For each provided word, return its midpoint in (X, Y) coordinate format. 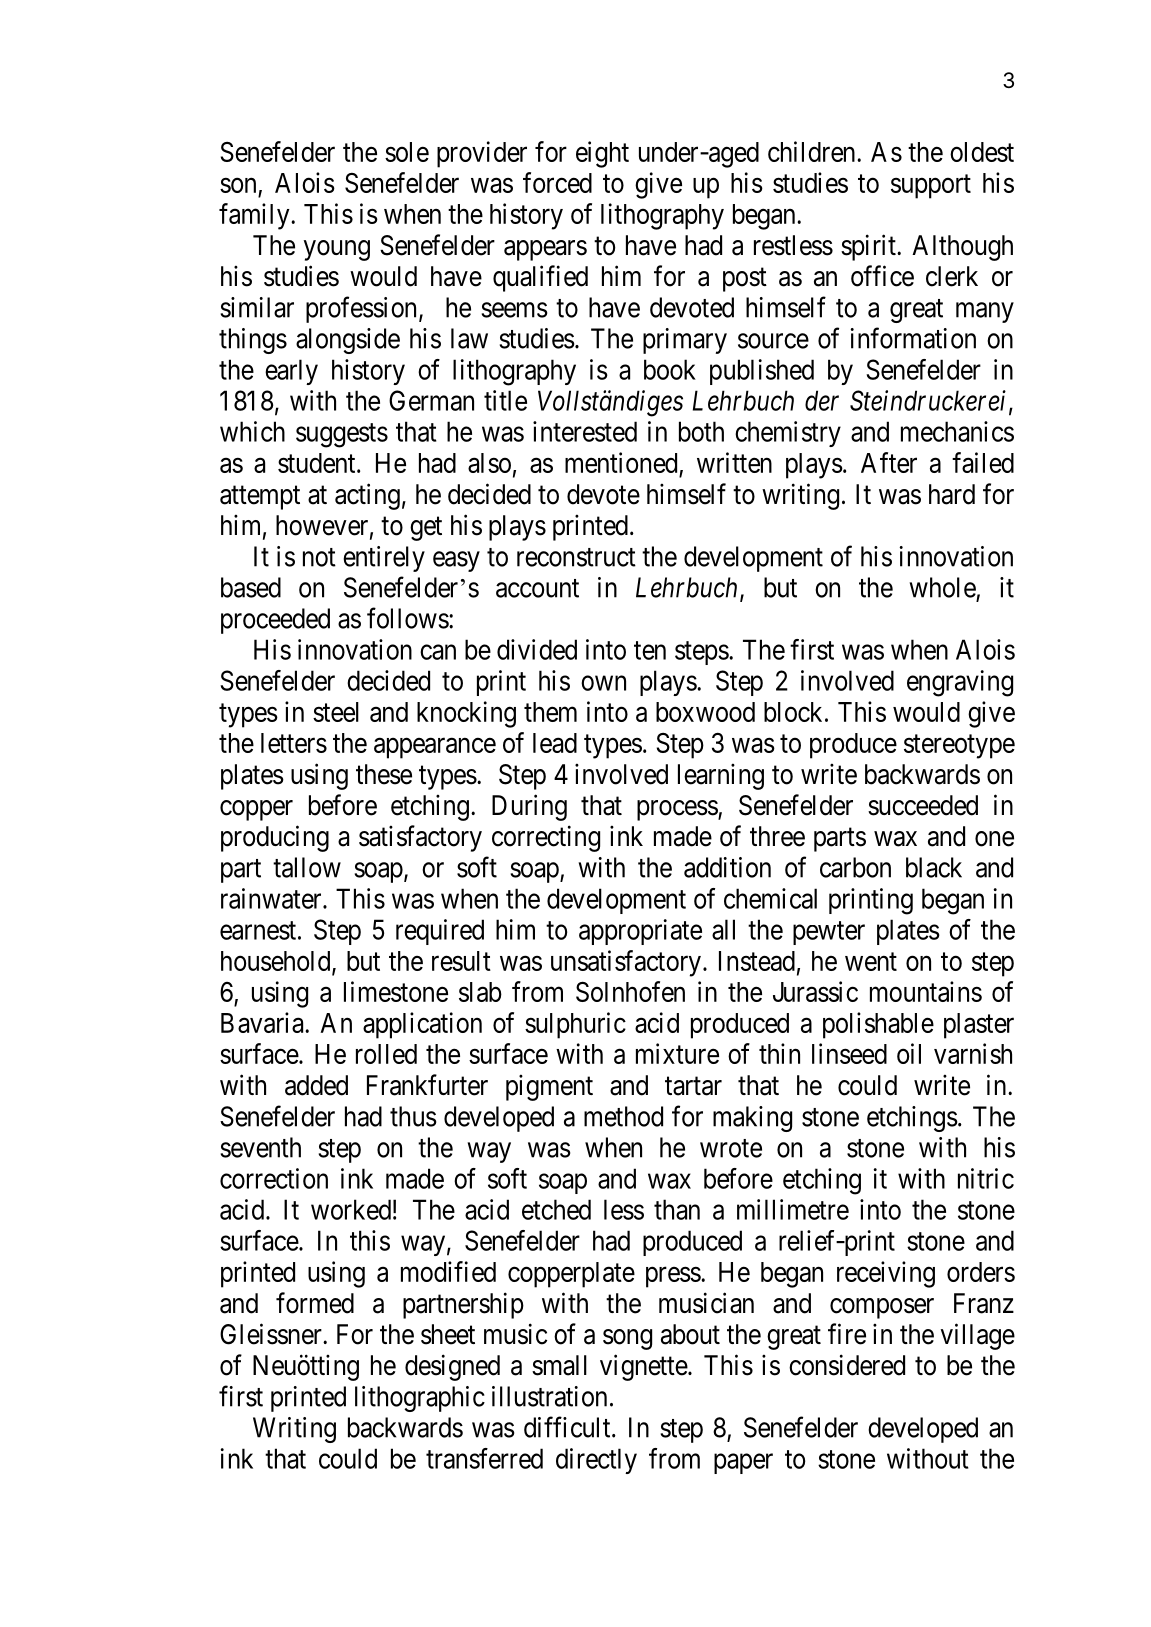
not (319, 557)
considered (847, 1365)
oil (909, 1053)
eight (602, 154)
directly (596, 1461)
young (337, 250)
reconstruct (576, 557)
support (931, 187)
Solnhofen (630, 991)
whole (942, 587)
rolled (386, 1054)
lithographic (420, 1399)
